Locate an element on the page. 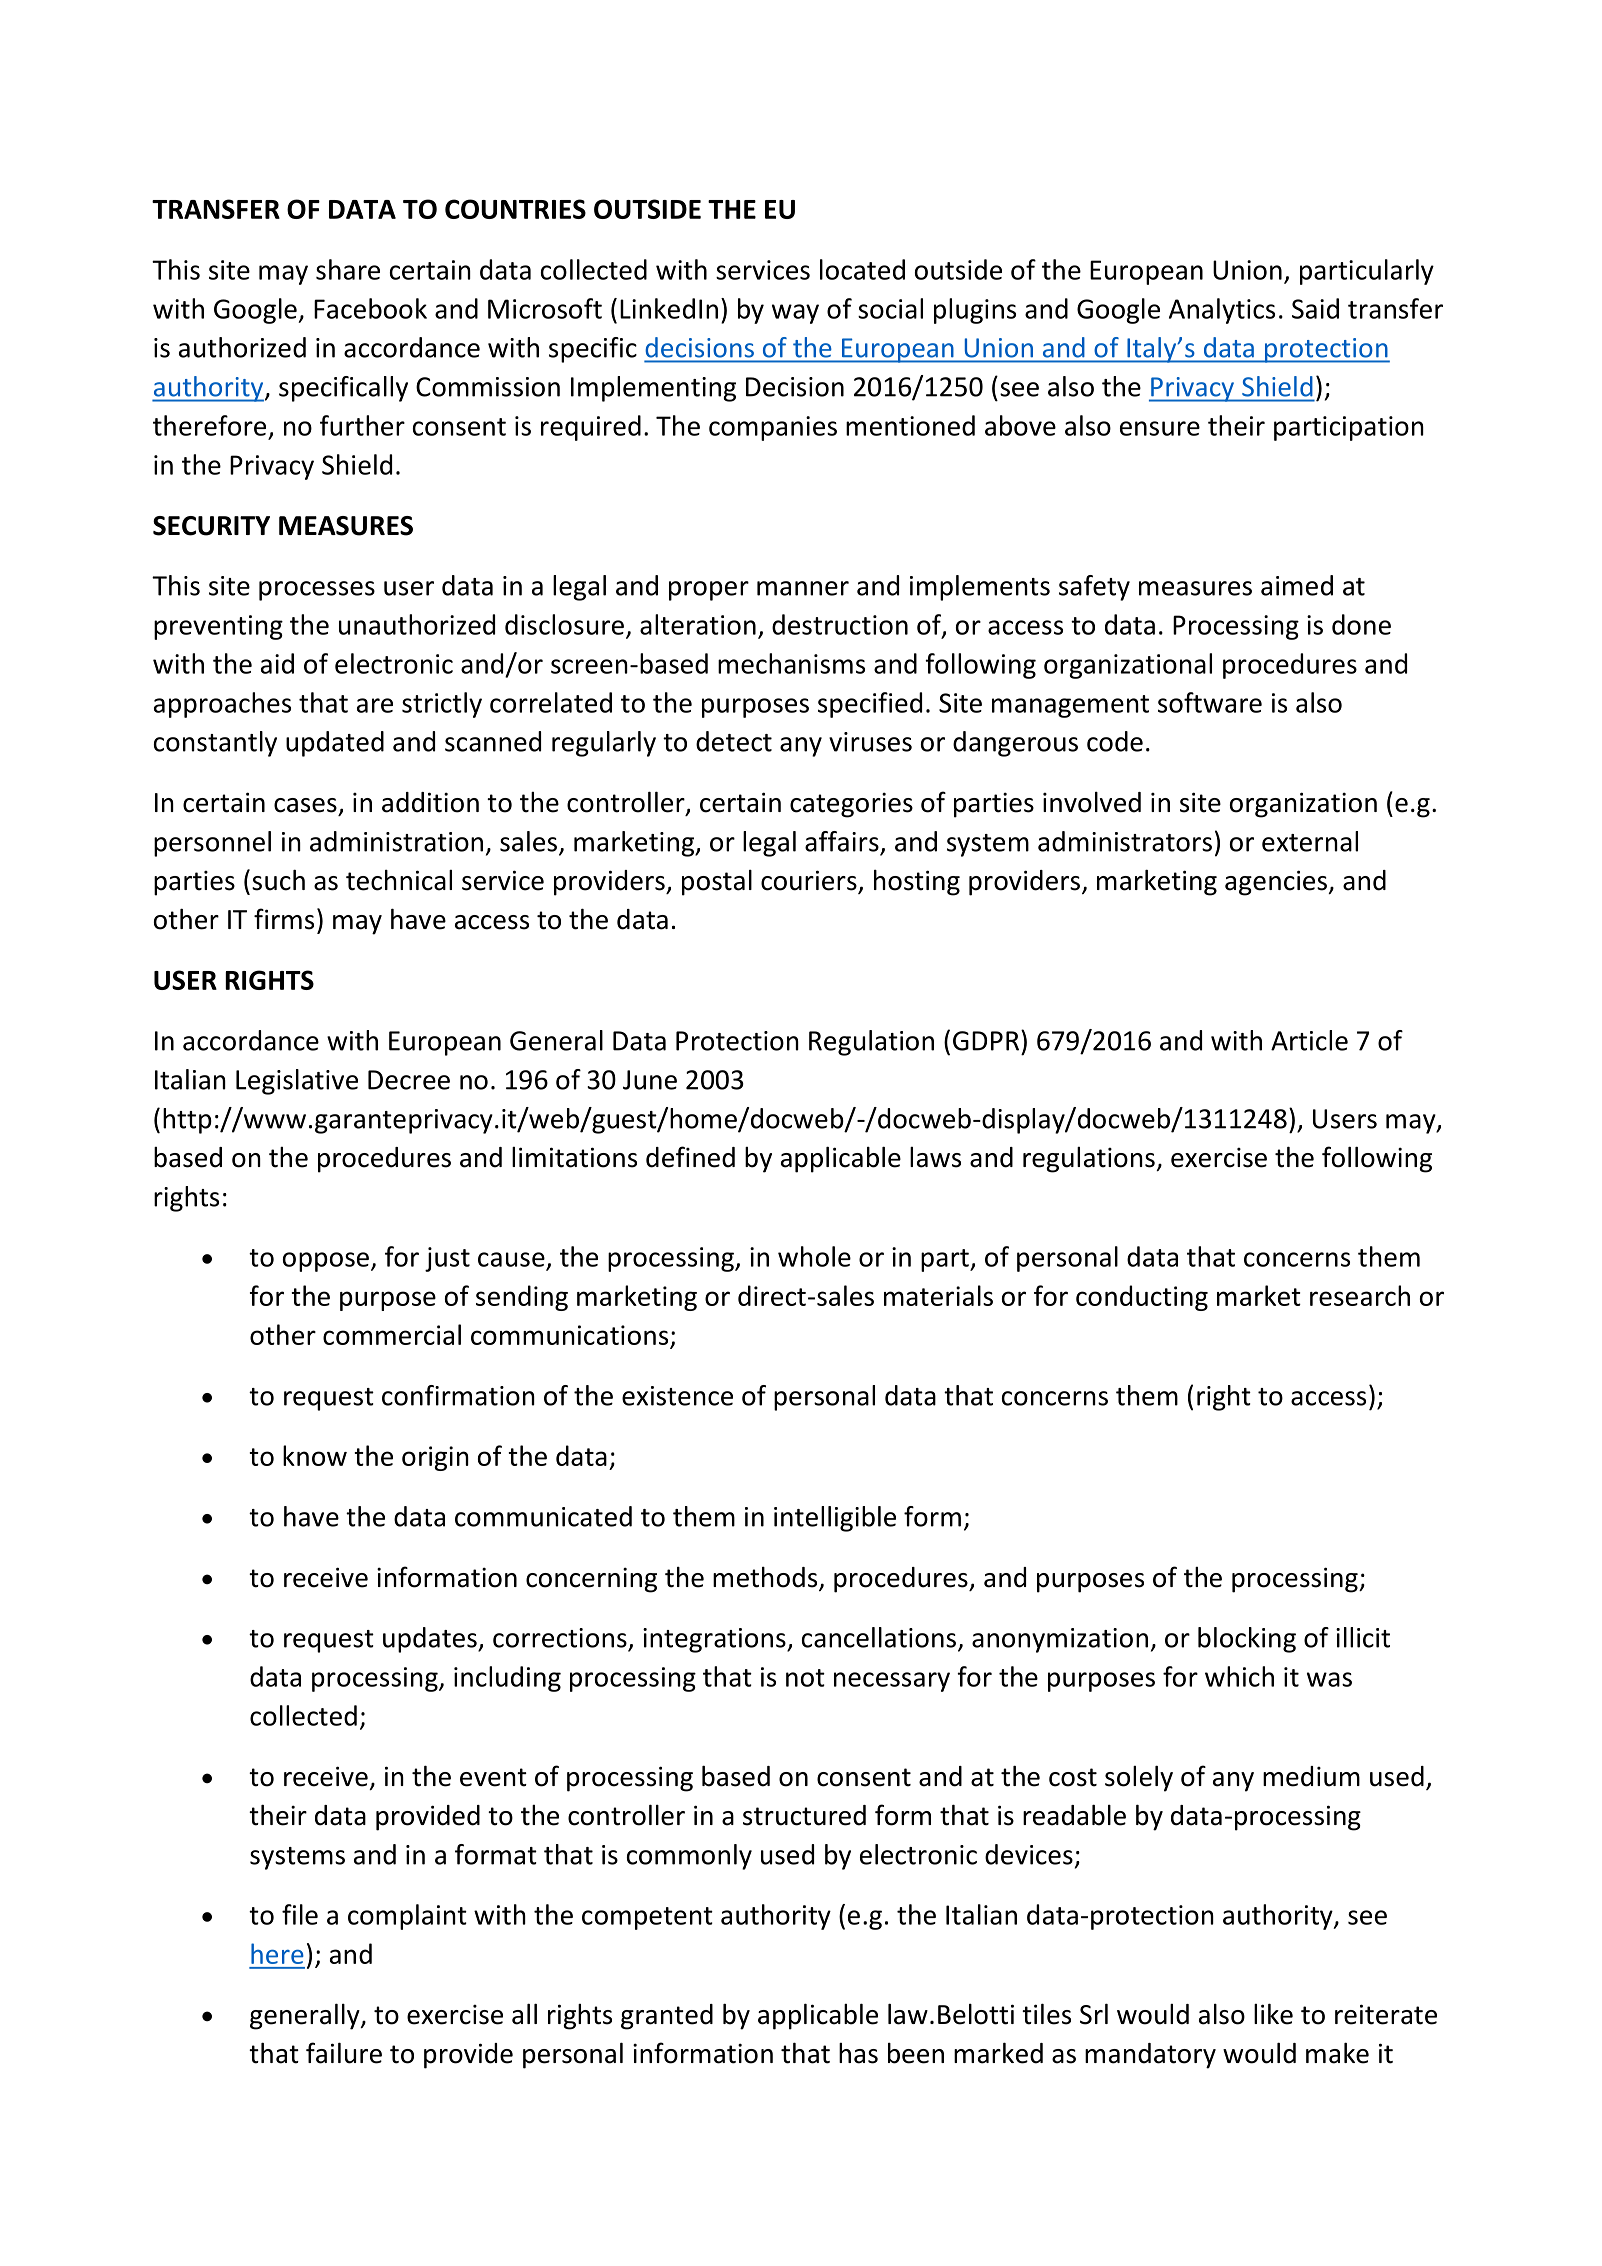 This image has width=1602, height=2266. Legislative is located at coordinates (297, 1082).
